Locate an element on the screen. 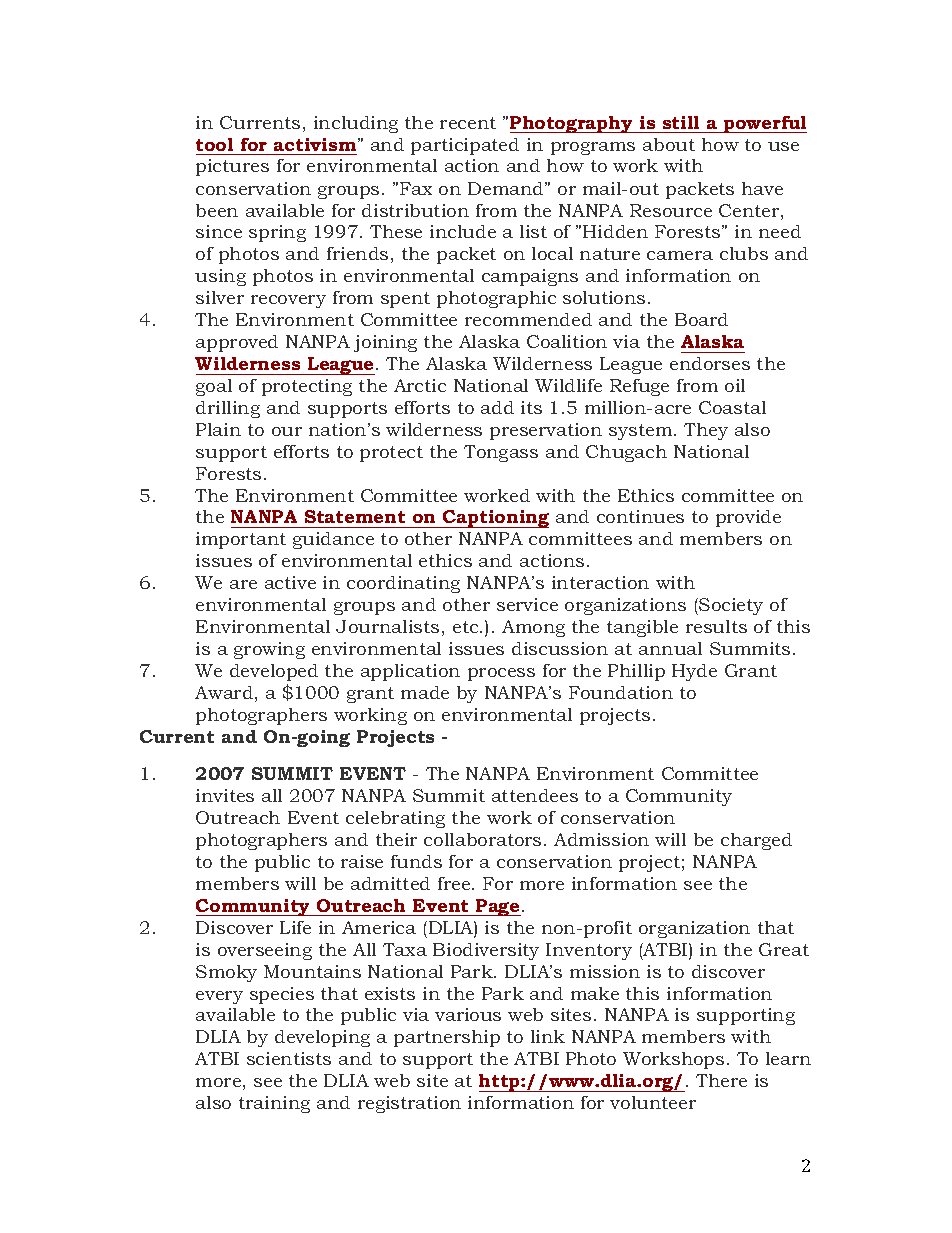  about is located at coordinates (669, 144).
